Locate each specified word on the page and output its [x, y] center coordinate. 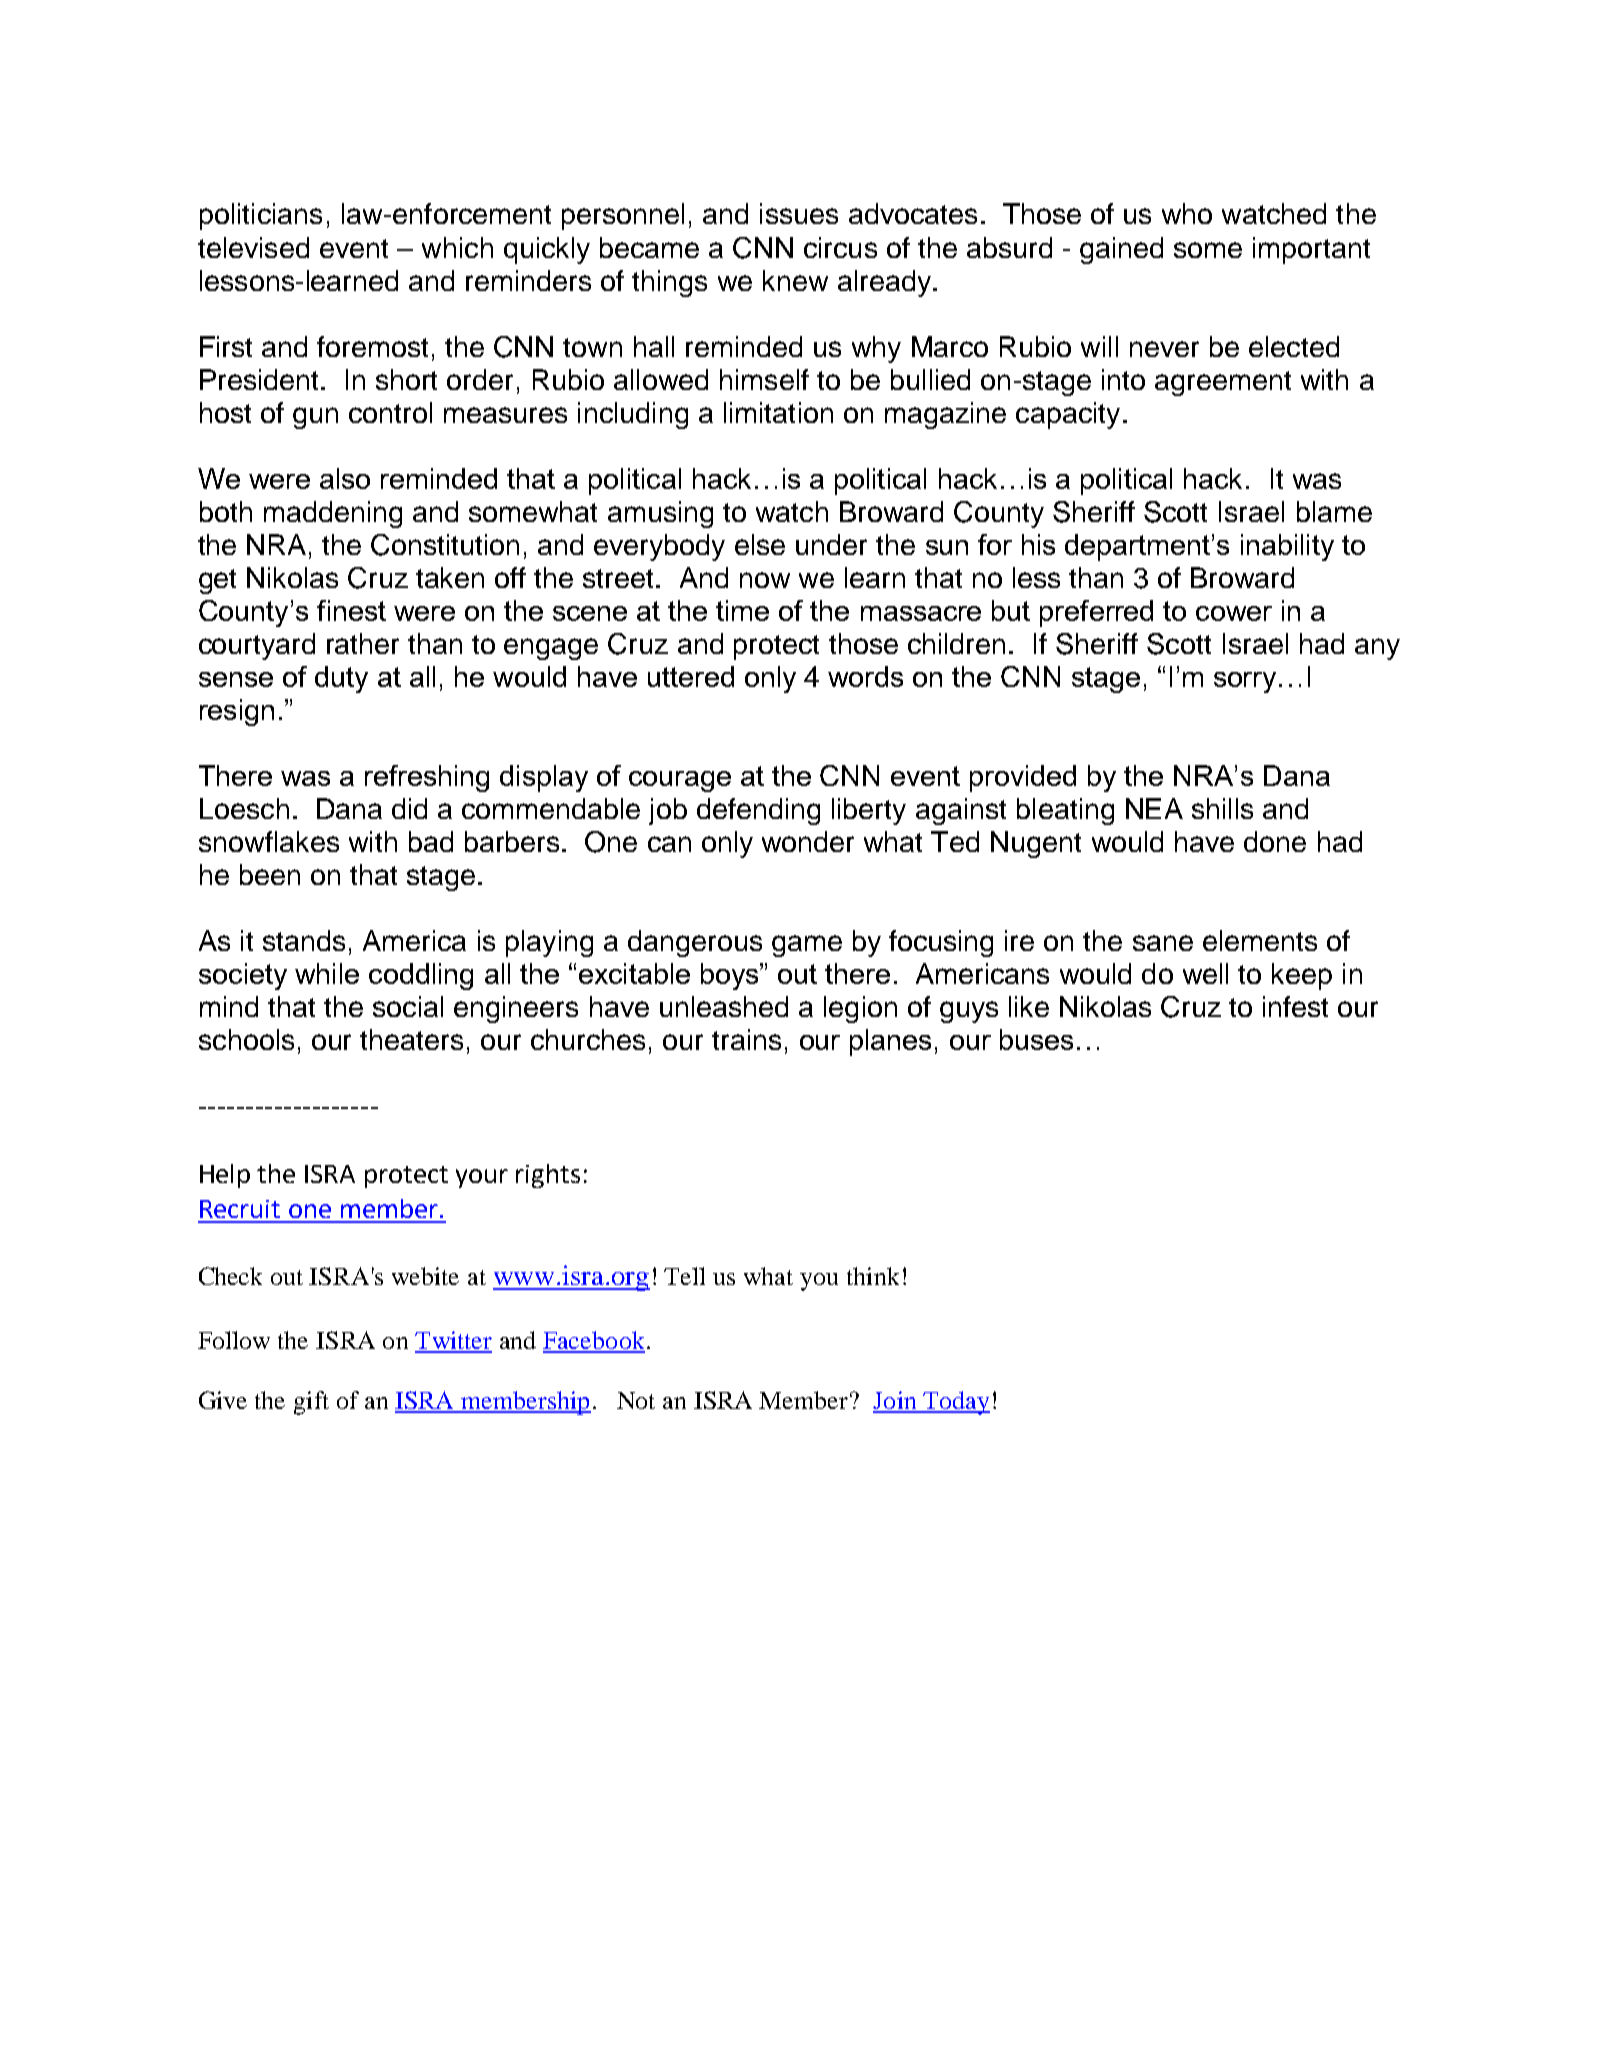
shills [1222, 808]
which [457, 247]
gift [311, 1403]
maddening [333, 514]
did [409, 808]
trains [746, 1039]
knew [795, 280]
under [831, 544]
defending [758, 811]
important [1311, 250]
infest [1295, 1006]
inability [1287, 547]
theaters [411, 1039]
